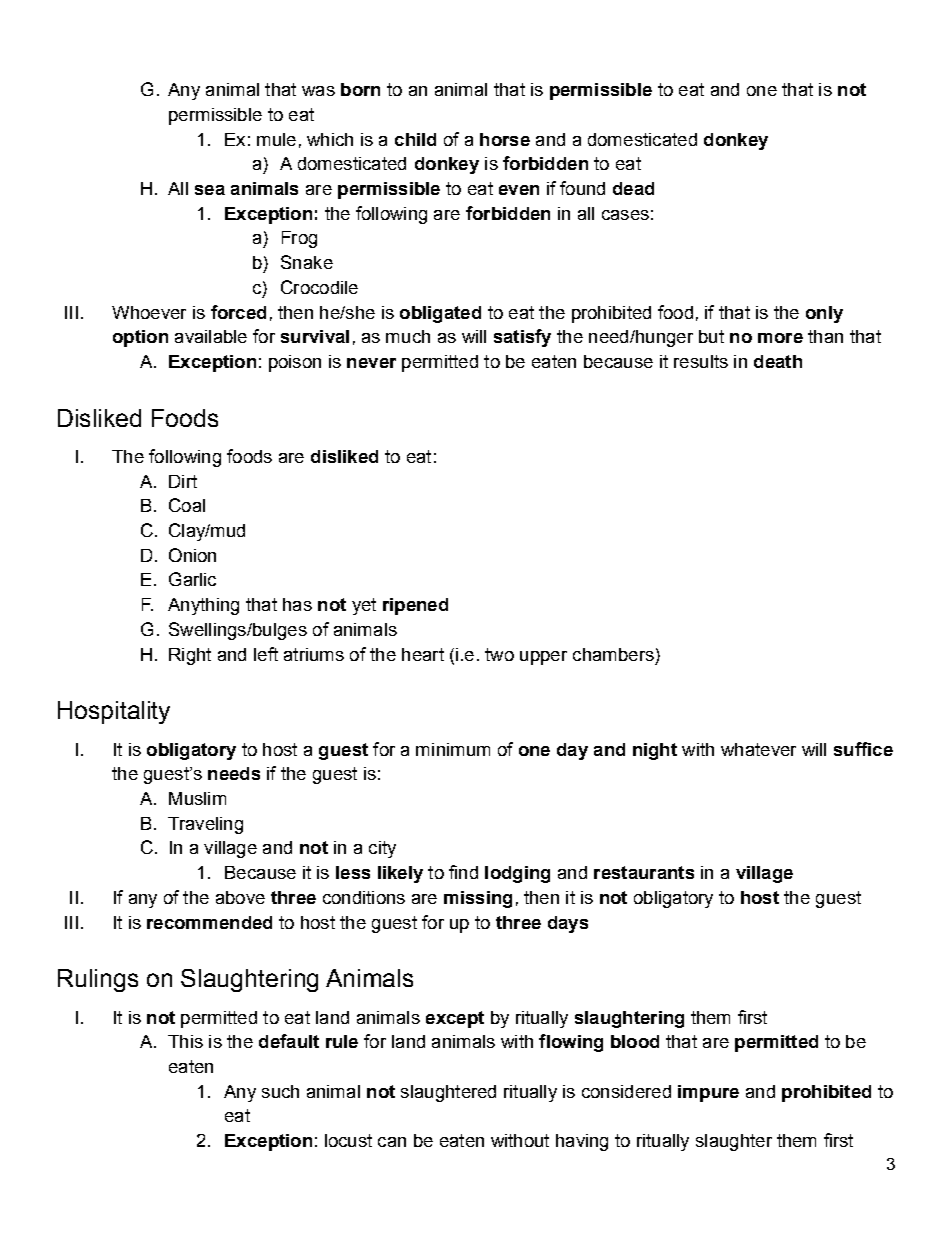 The height and width of the page is (1233, 952). What do you see at coordinates (499, 654) in the page?
I see `two` at bounding box center [499, 654].
